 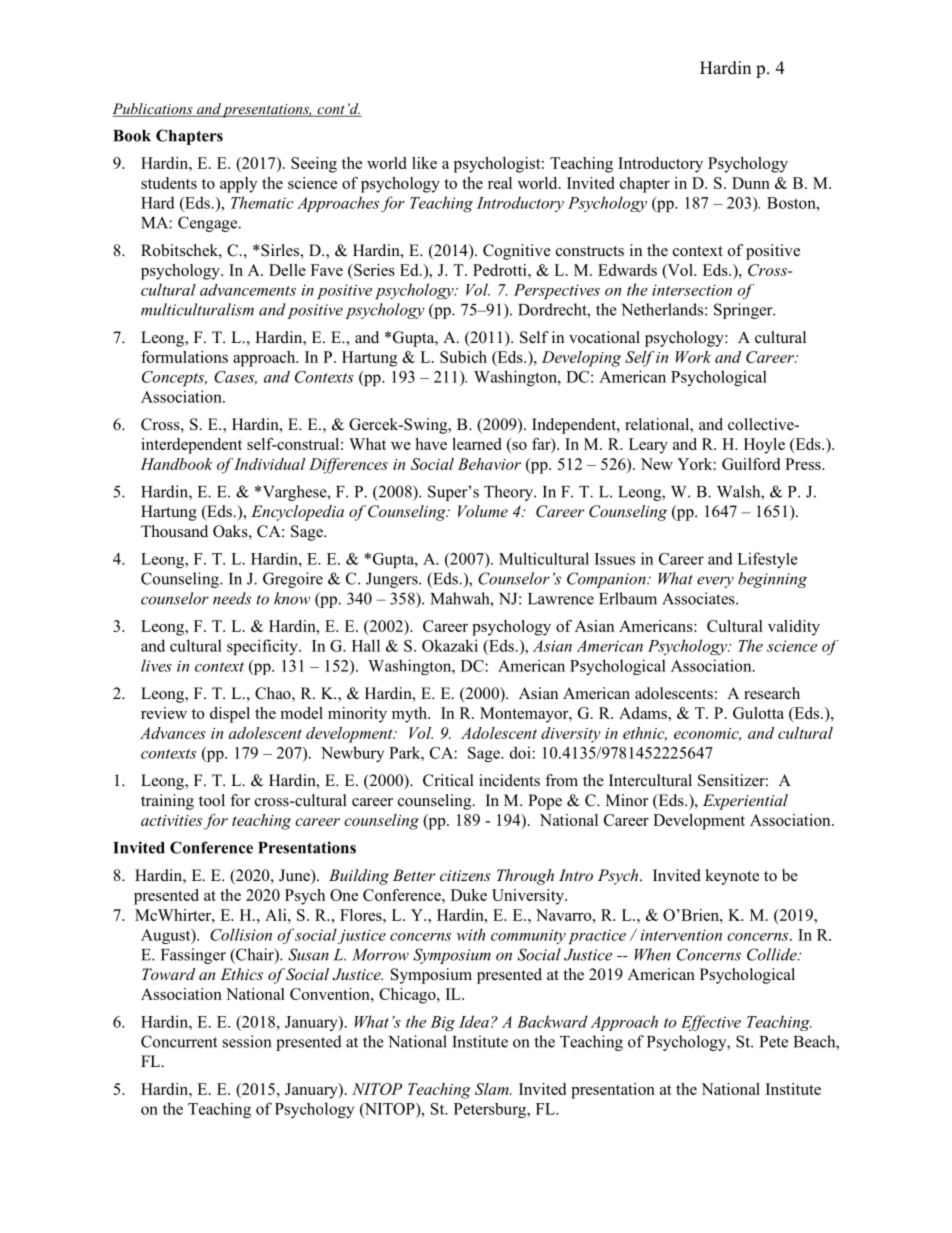 What do you see at coordinates (269, 464) in the screenshot?
I see `Individual` at bounding box center [269, 464].
